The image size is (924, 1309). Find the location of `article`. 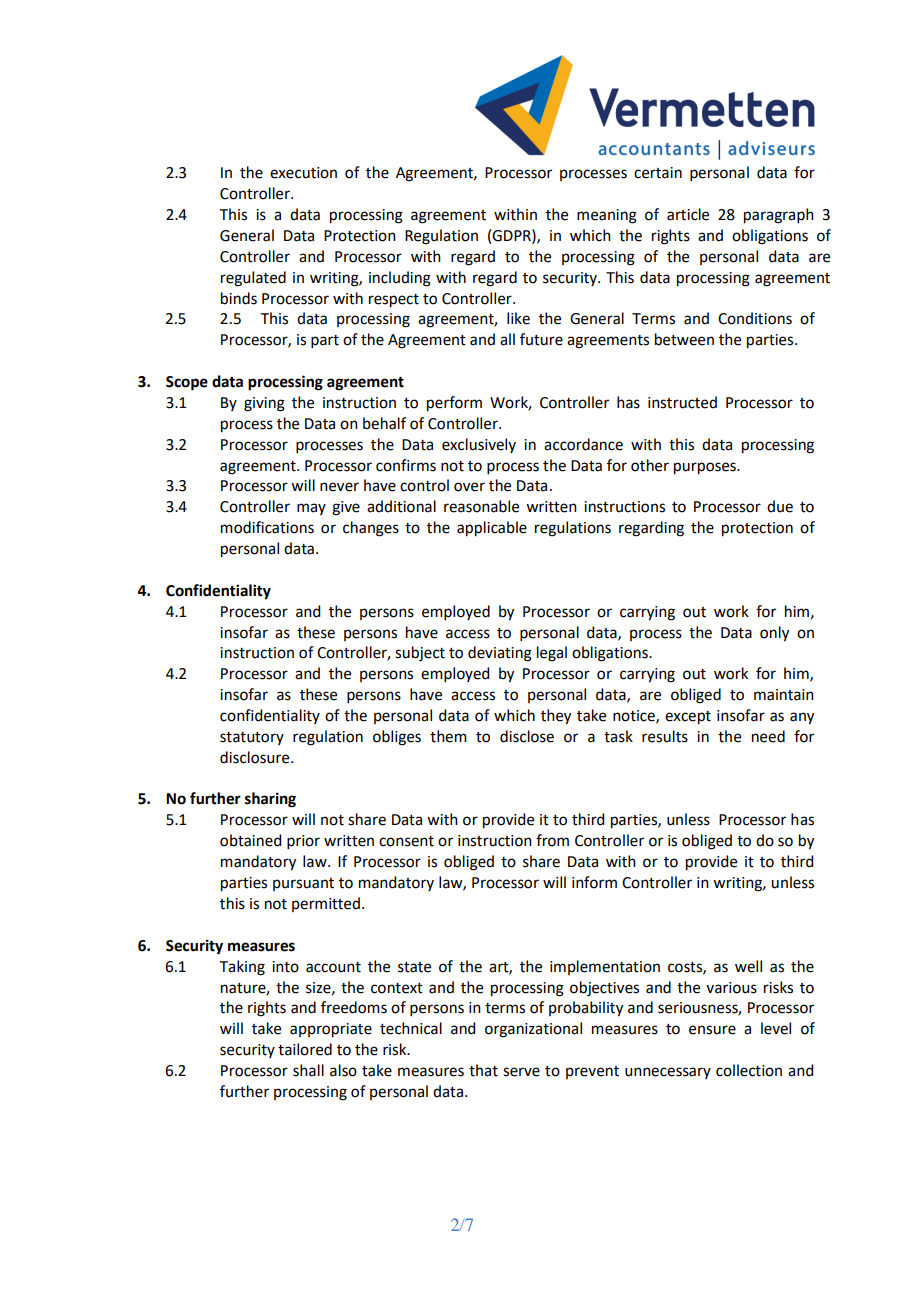

article is located at coordinates (688, 214).
